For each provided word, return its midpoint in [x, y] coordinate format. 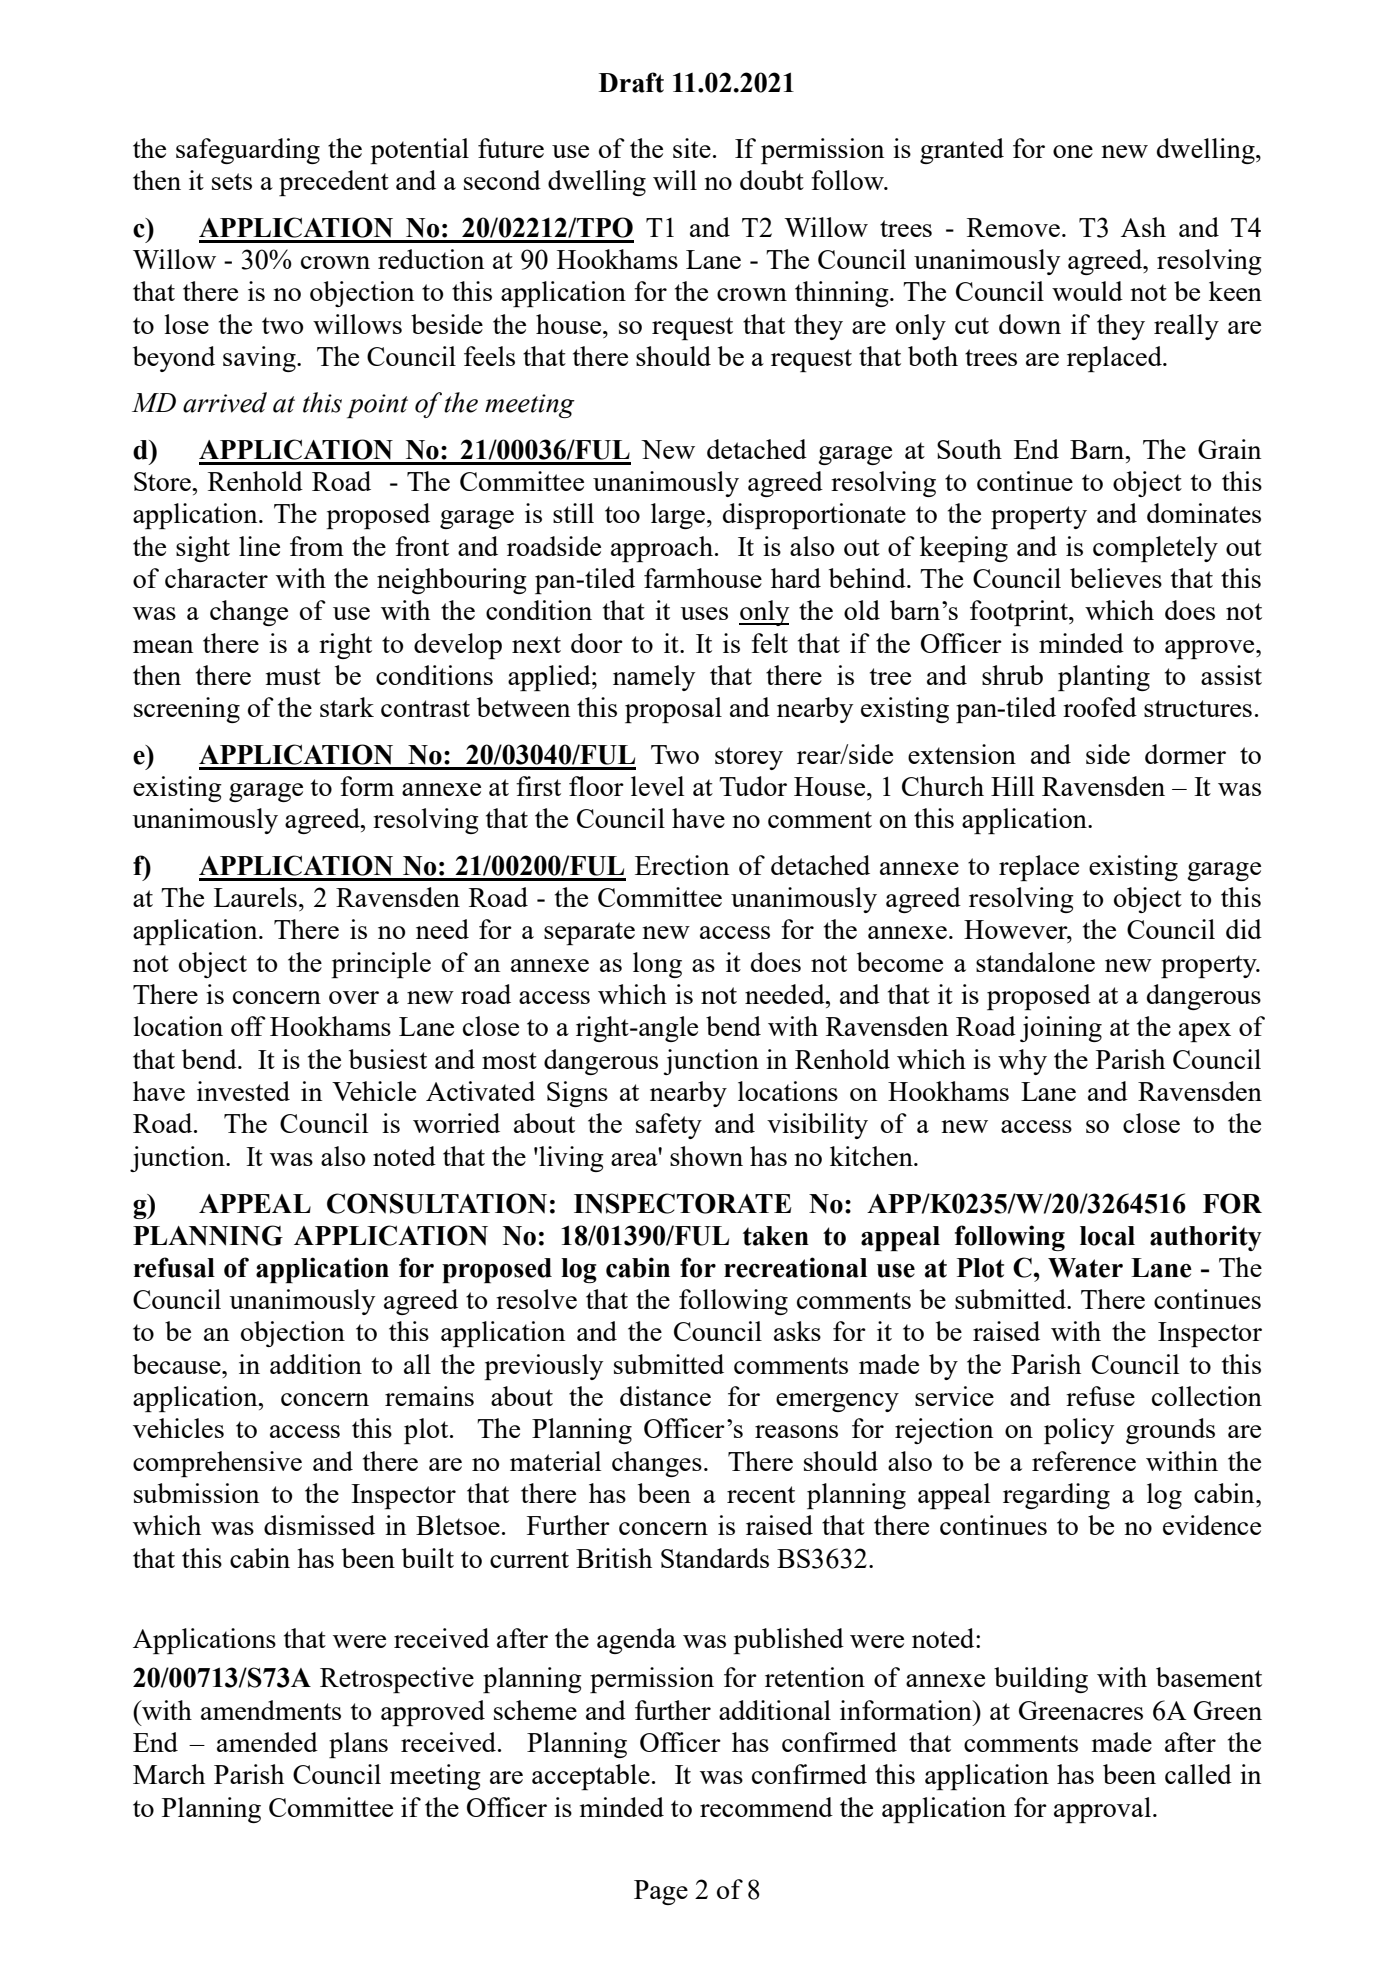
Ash [1143, 227]
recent [761, 1494]
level [657, 786]
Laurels [255, 897]
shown [706, 1156]
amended [267, 1742]
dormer [1185, 754]
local [1107, 1236]
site [692, 148]
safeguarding [248, 151]
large [678, 516]
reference [1084, 1461]
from [317, 546]
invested [243, 1091]
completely [1155, 549]
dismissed [319, 1525]
